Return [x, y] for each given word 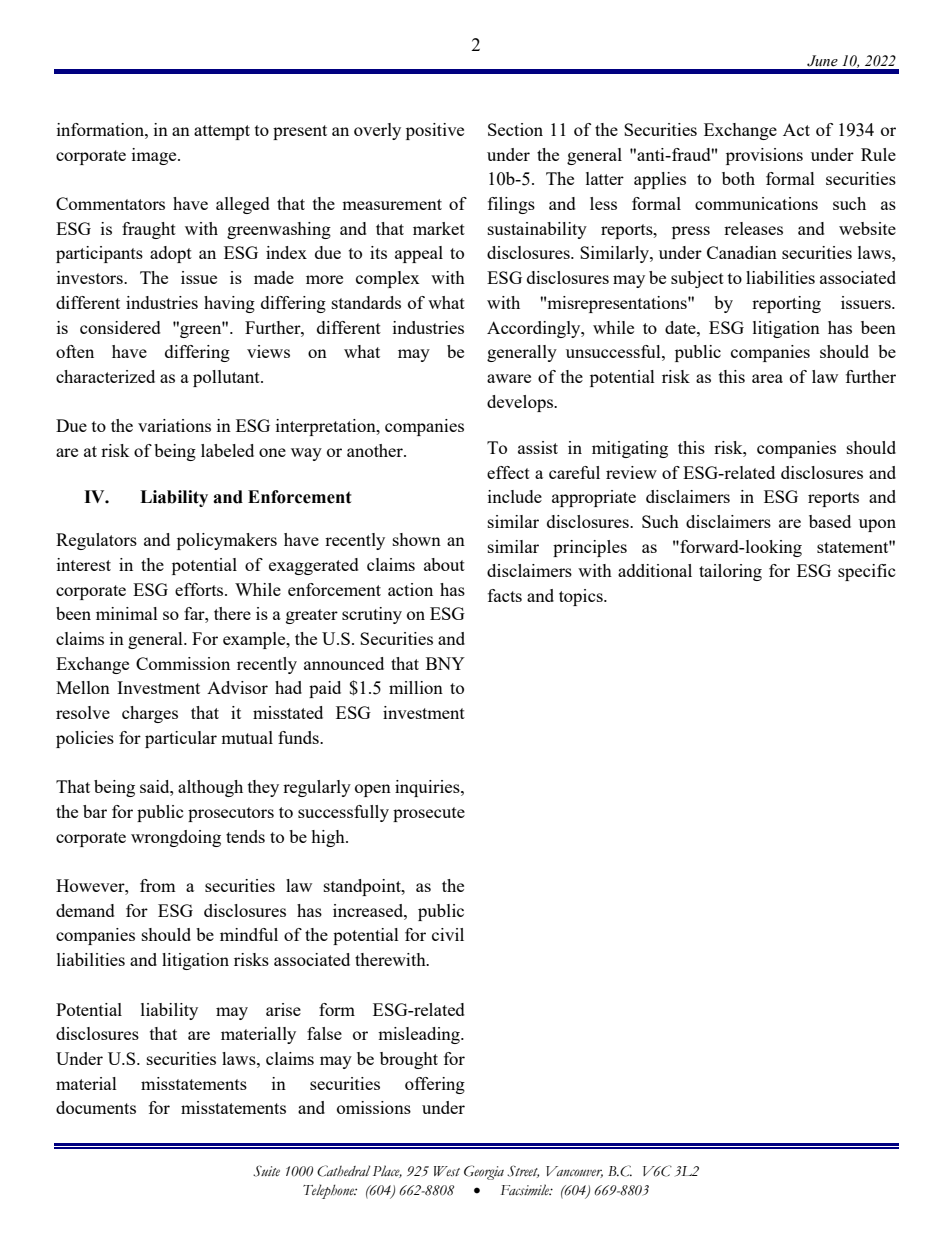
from [158, 885]
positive [435, 131]
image [155, 156]
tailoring [730, 572]
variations [174, 425]
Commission [183, 663]
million [416, 687]
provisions [764, 156]
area [767, 378]
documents [96, 1107]
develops [521, 403]
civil [448, 934]
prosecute [429, 814]
